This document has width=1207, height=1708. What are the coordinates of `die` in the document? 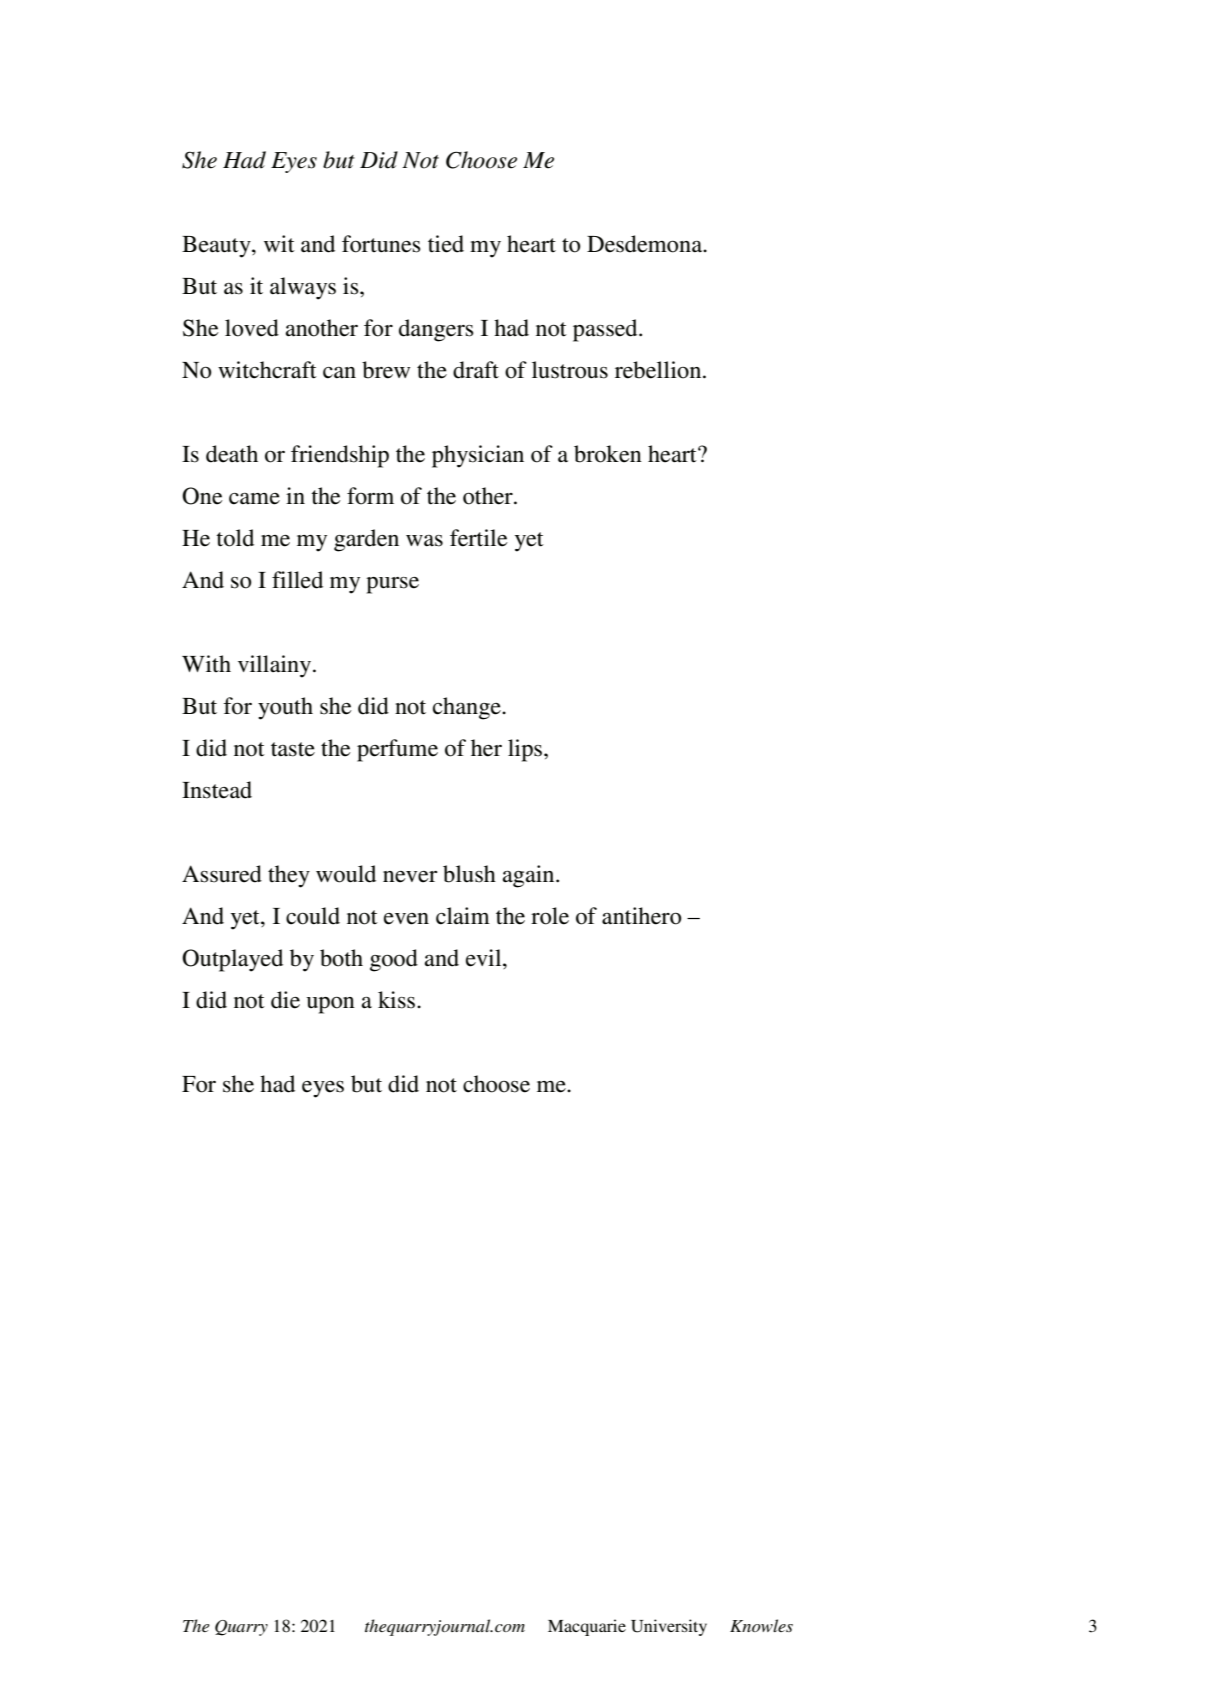 It's located at (285, 1000).
